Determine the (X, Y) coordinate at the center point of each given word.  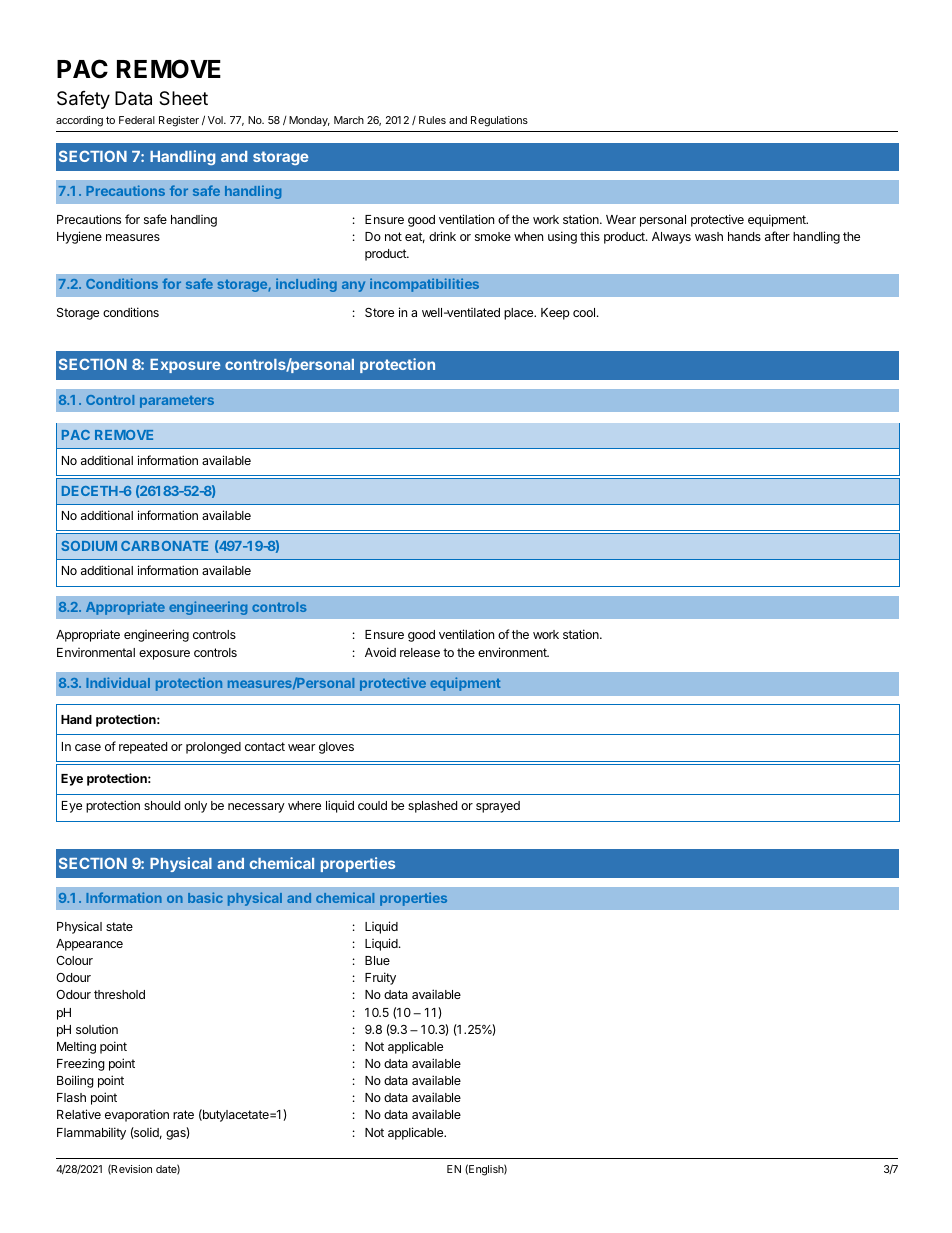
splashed (432, 807)
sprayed (498, 807)
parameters (177, 402)
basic (205, 897)
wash (709, 236)
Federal (137, 120)
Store (379, 312)
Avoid (380, 652)
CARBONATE (164, 546)
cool (584, 312)
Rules (432, 120)
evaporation (137, 1115)
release (420, 652)
